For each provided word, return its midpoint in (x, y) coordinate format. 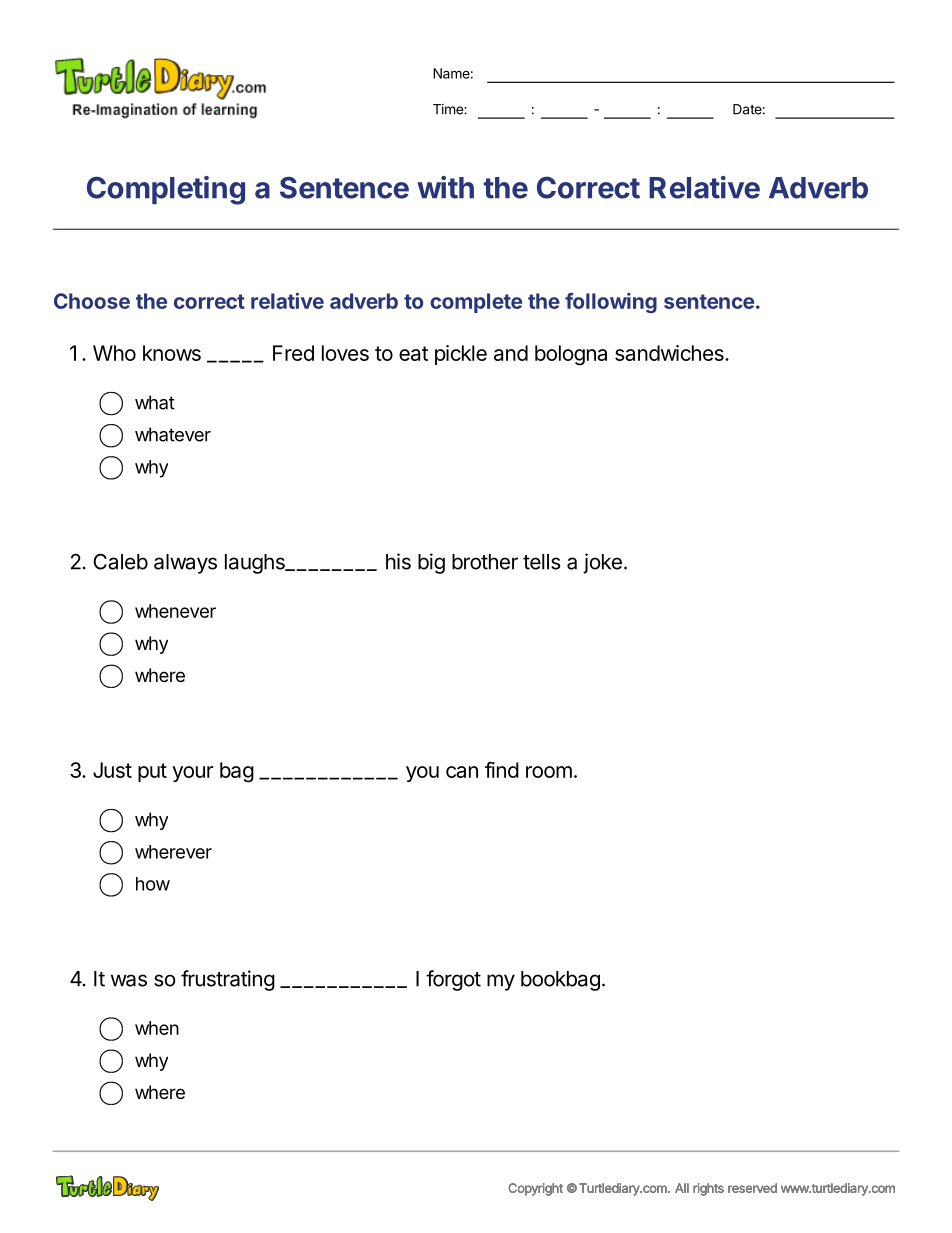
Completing (166, 190)
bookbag (560, 981)
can (462, 772)
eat (413, 353)
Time (449, 109)
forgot (453, 980)
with (445, 187)
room (549, 772)
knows (172, 353)
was (129, 980)
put (152, 772)
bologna (571, 355)
